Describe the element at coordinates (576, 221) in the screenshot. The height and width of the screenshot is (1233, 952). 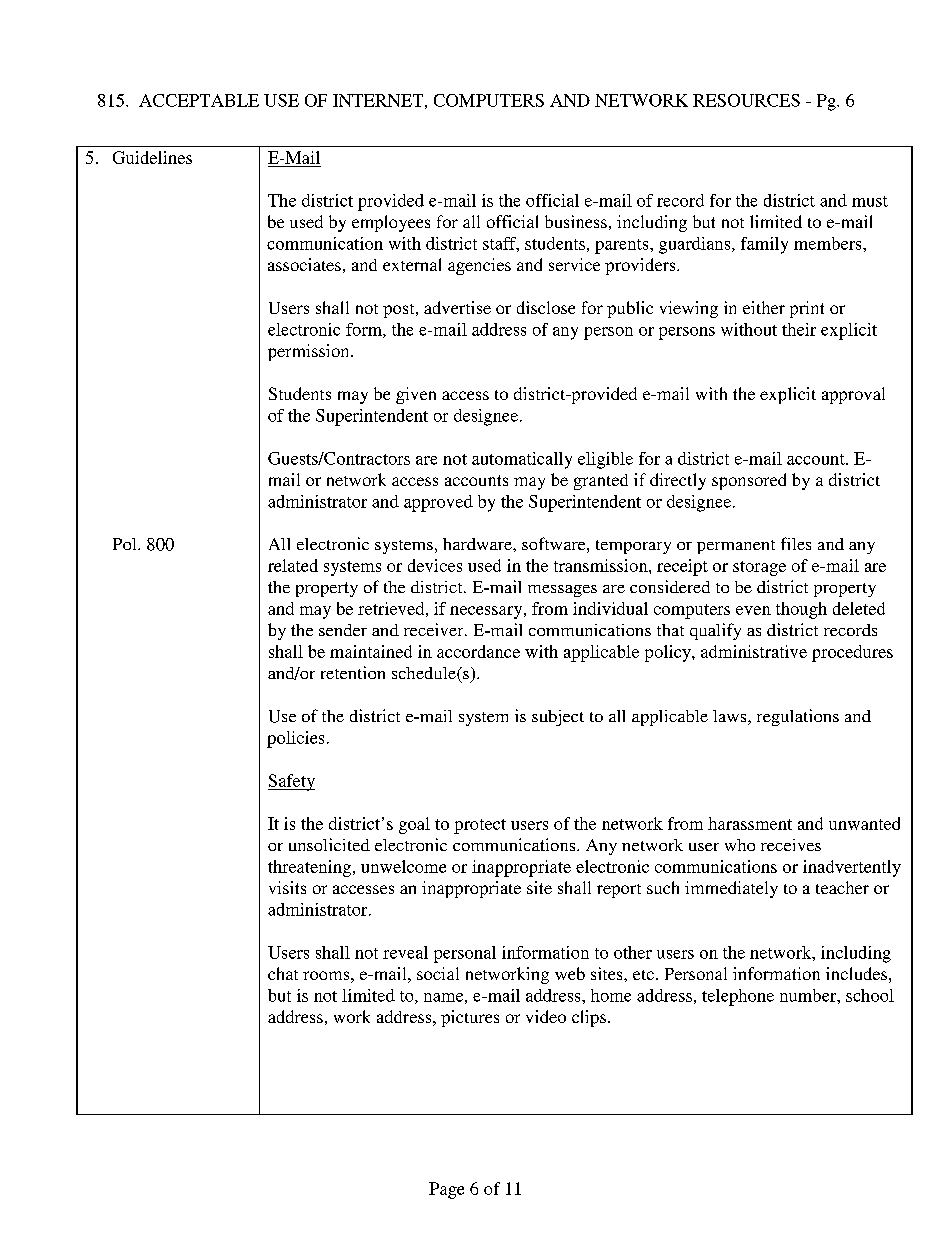
I see `business` at that location.
